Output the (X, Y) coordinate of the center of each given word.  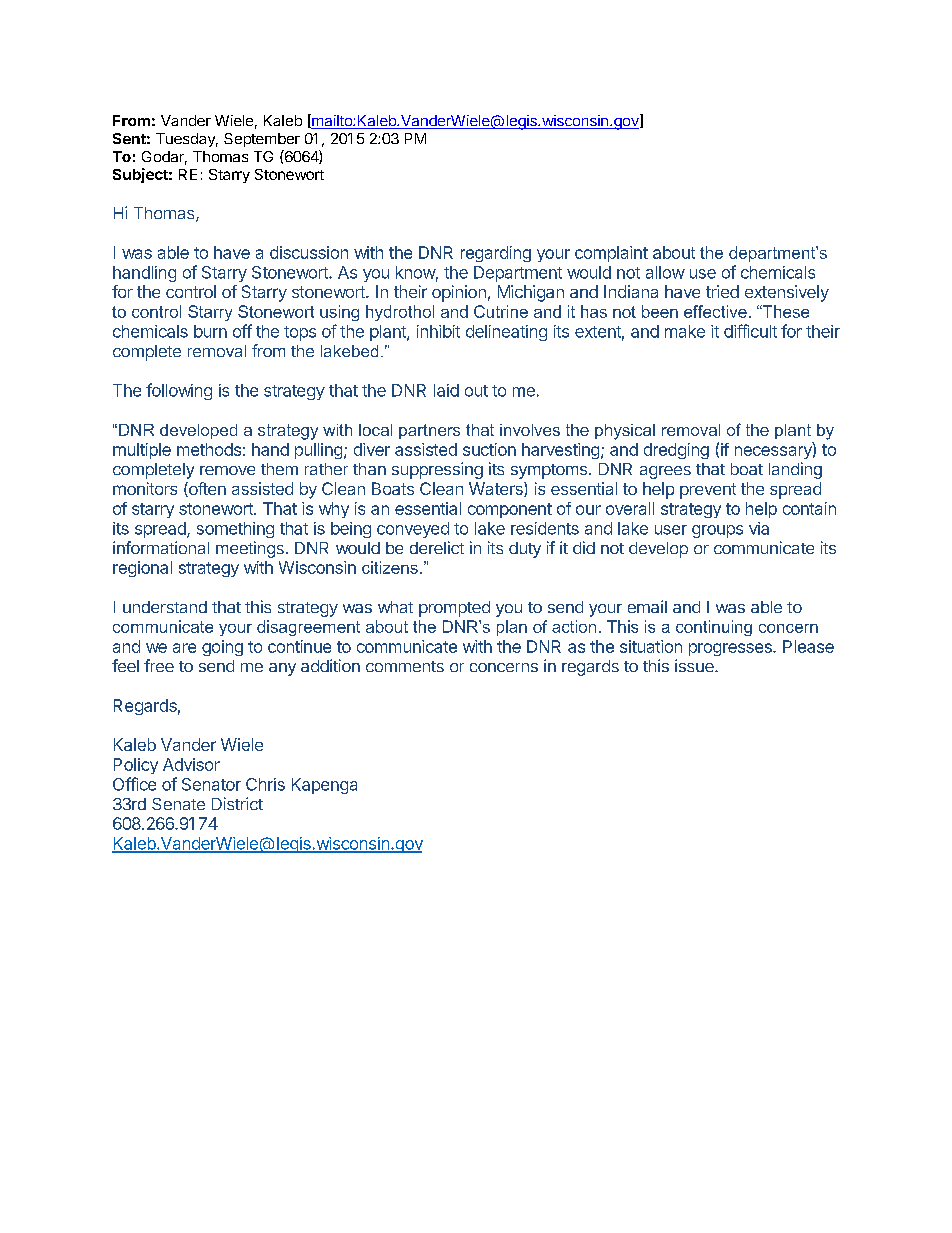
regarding (496, 254)
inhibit (438, 331)
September (262, 140)
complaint (611, 254)
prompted (454, 609)
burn (210, 331)
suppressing (437, 470)
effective (715, 311)
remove (227, 470)
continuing (714, 628)
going (222, 648)
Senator (211, 784)
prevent (708, 491)
